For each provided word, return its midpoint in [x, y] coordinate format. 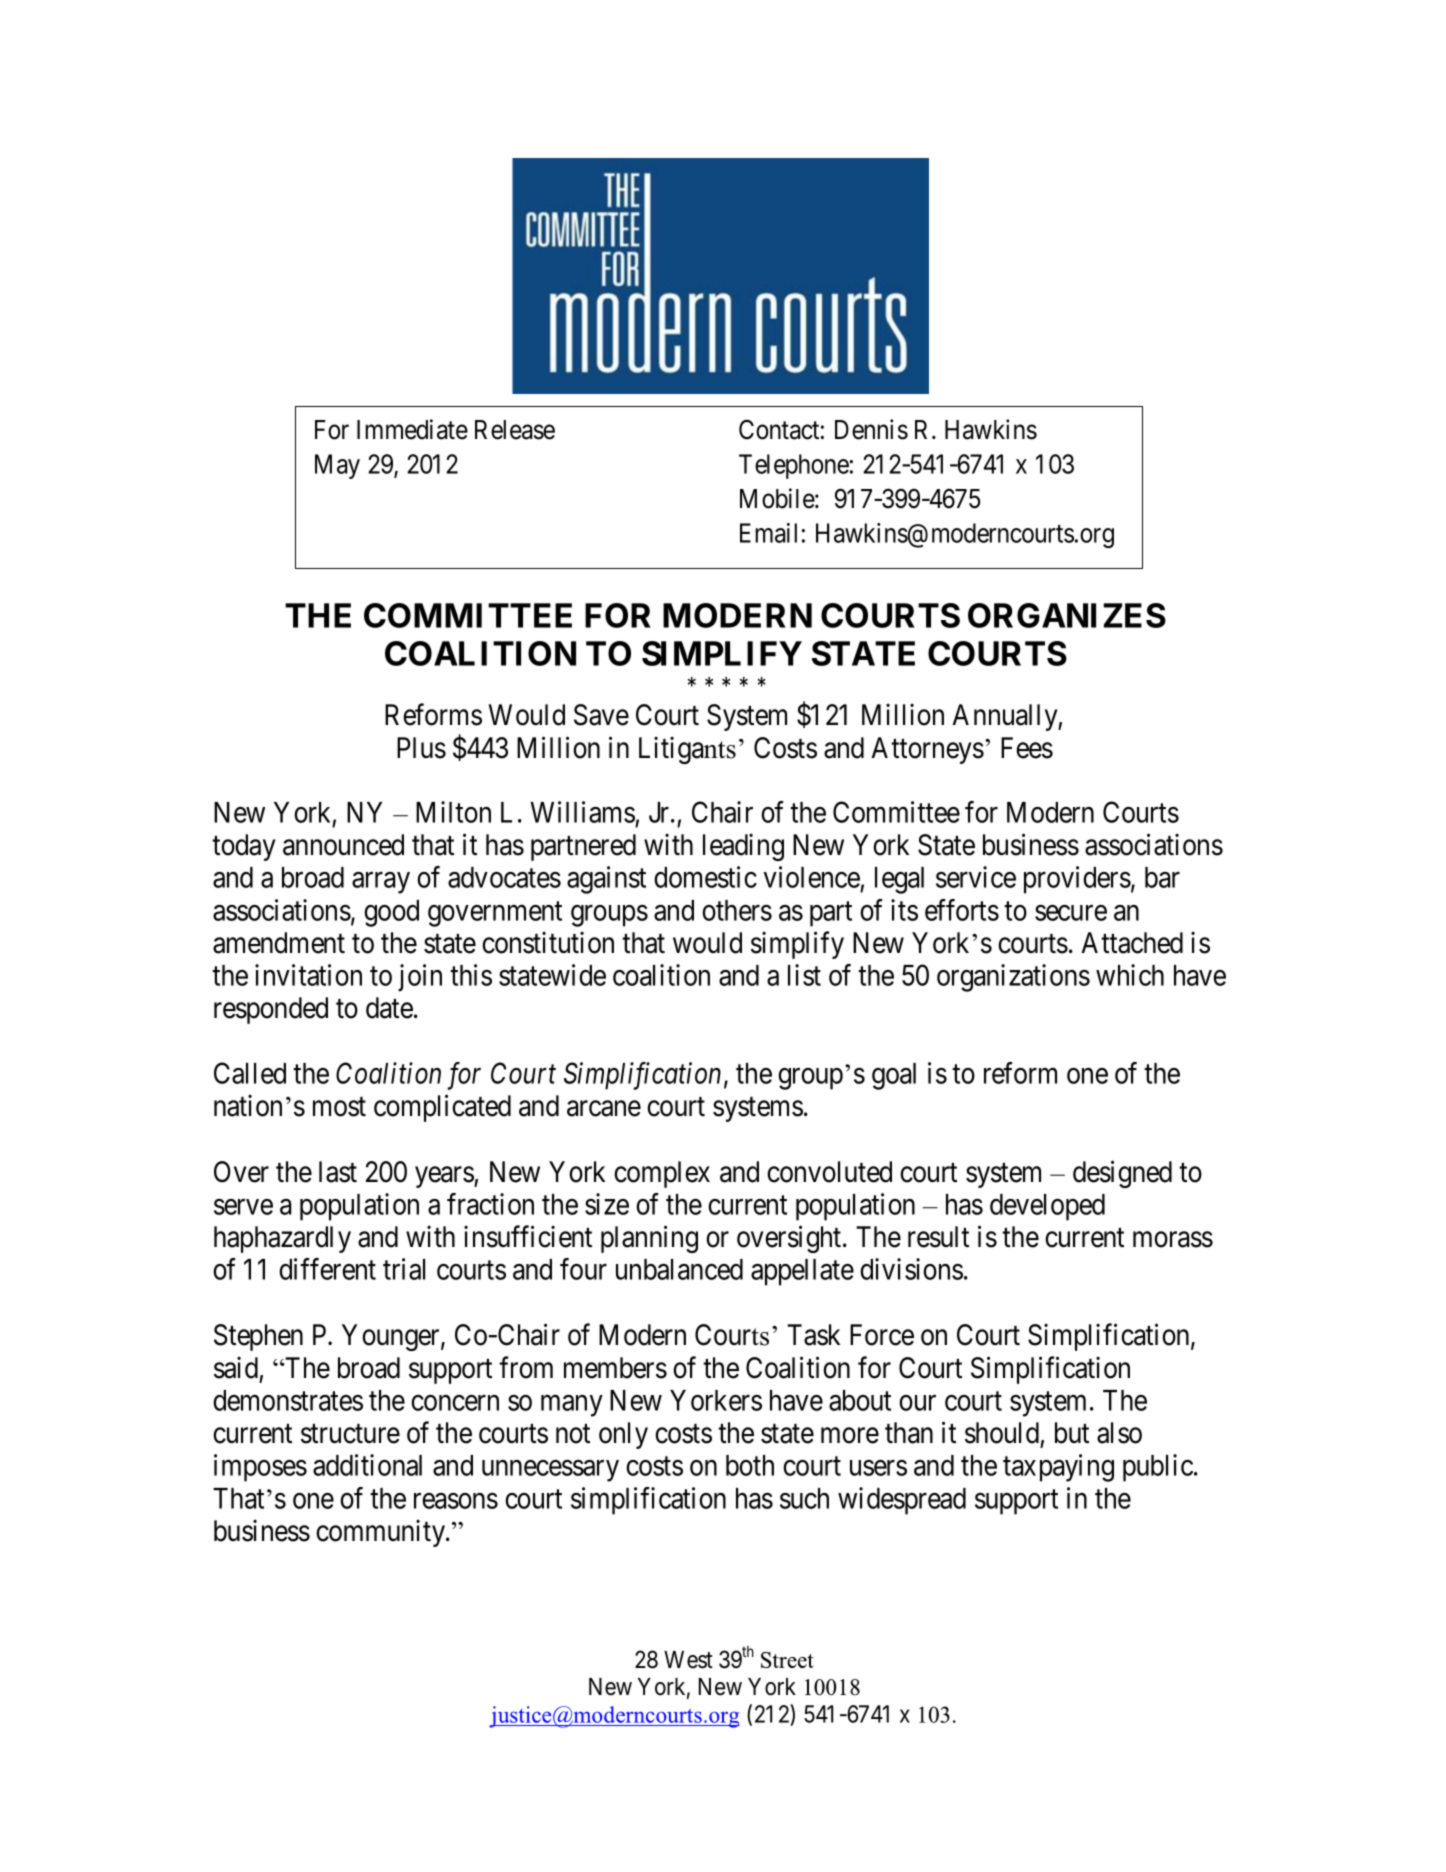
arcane [604, 1109]
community [382, 1533]
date [389, 1008]
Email [768, 533]
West [688, 1660]
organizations [1013, 978]
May [337, 466]
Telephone [794, 466]
